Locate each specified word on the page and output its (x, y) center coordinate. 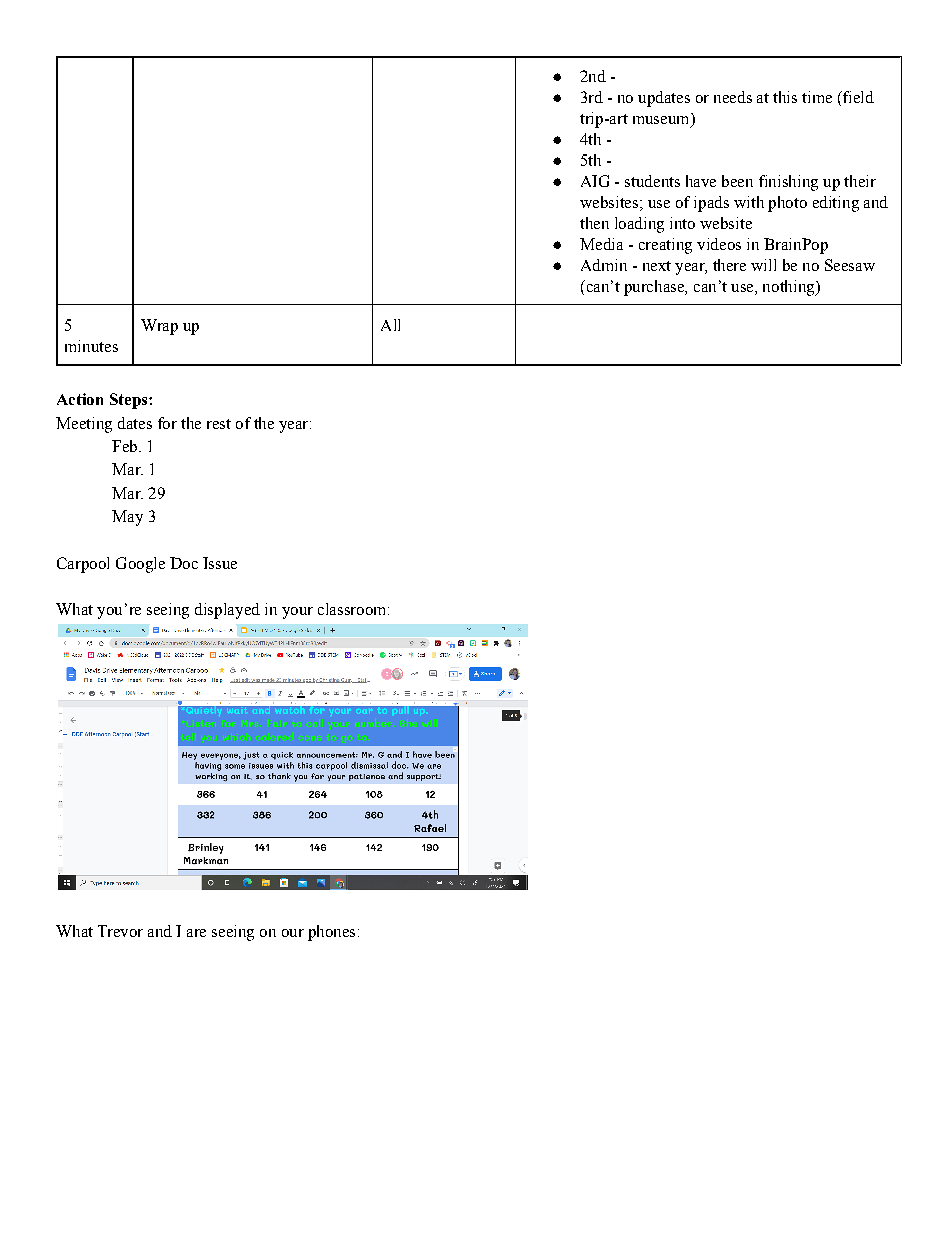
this (785, 97)
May (127, 518)
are (196, 933)
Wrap (159, 327)
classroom (353, 609)
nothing (790, 288)
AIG (595, 181)
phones (331, 933)
